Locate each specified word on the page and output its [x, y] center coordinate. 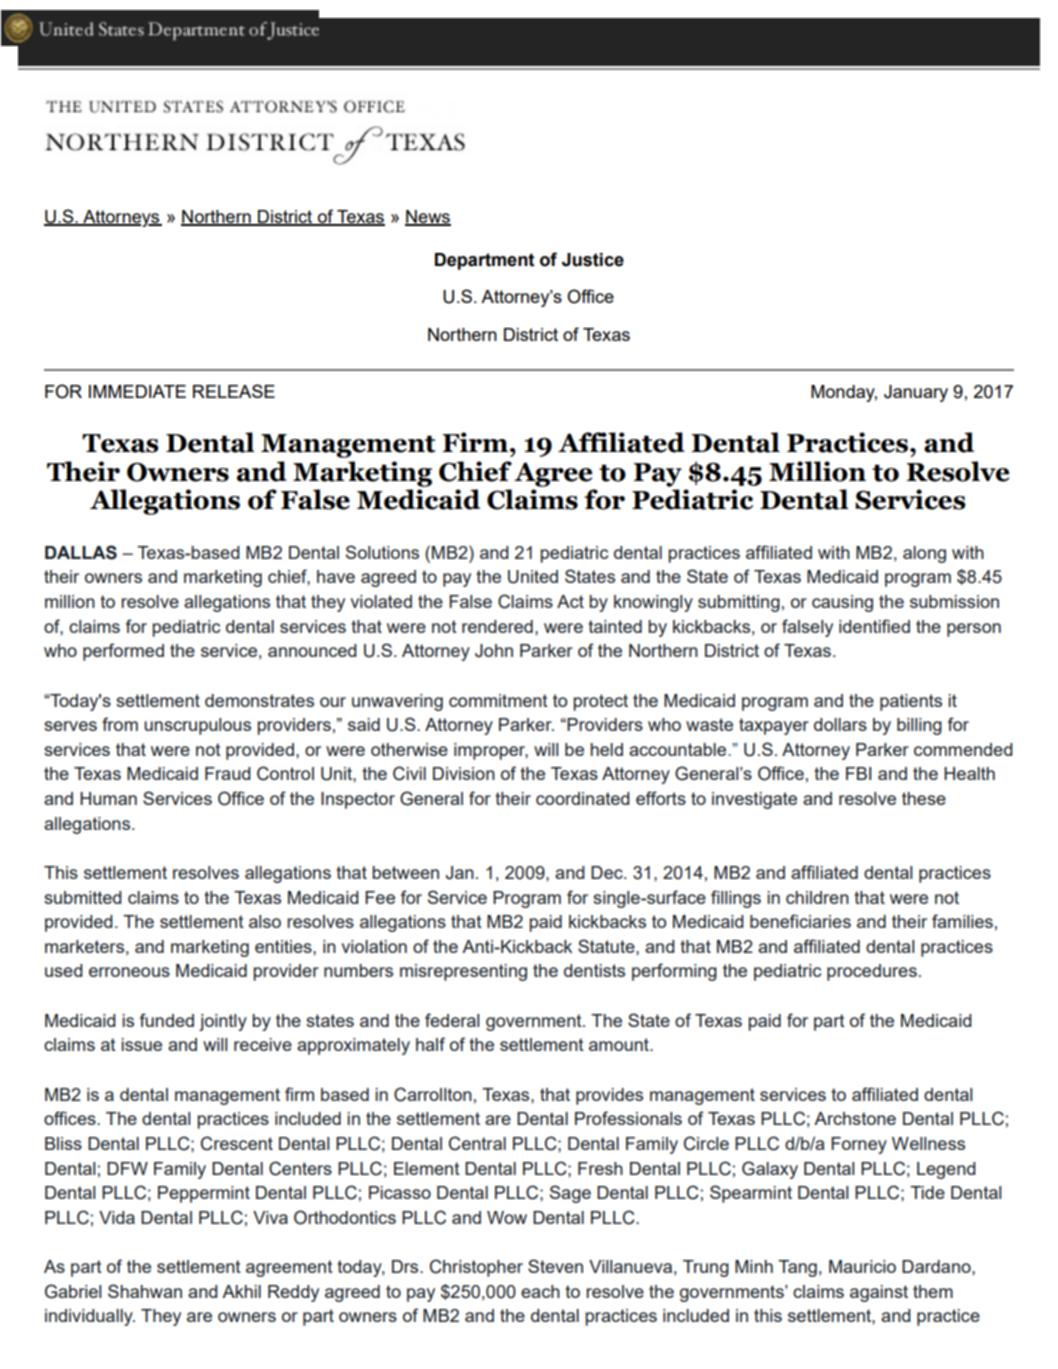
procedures [872, 972]
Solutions [382, 552]
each [540, 1291]
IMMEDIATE [137, 391]
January [916, 393]
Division [464, 773]
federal [452, 1020]
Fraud [228, 773]
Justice [593, 260]
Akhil [241, 1291]
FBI [858, 773]
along [924, 554]
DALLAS [81, 552]
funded [167, 1020]
